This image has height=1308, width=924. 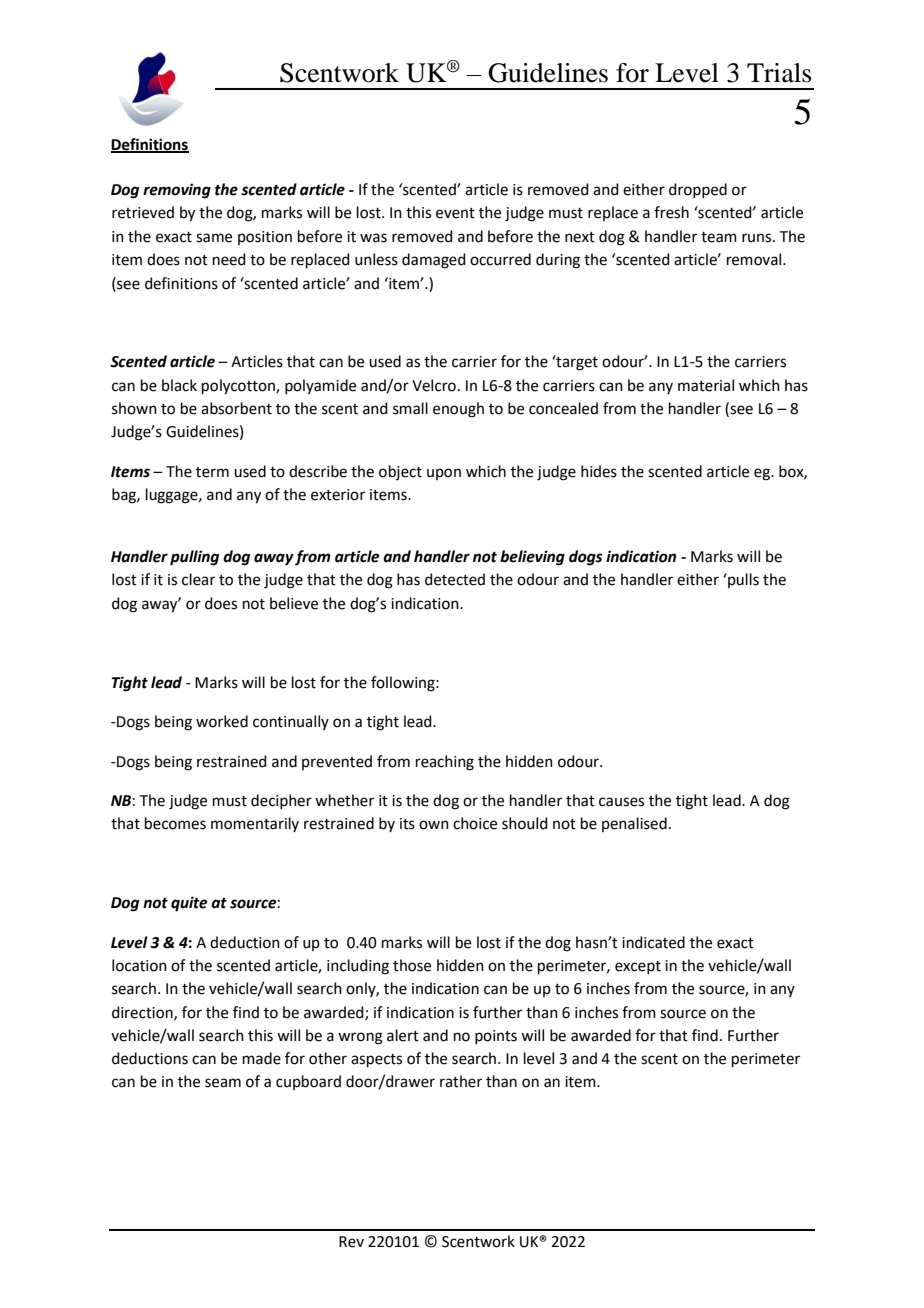 What do you see at coordinates (706, 385) in the image?
I see `material` at bounding box center [706, 385].
